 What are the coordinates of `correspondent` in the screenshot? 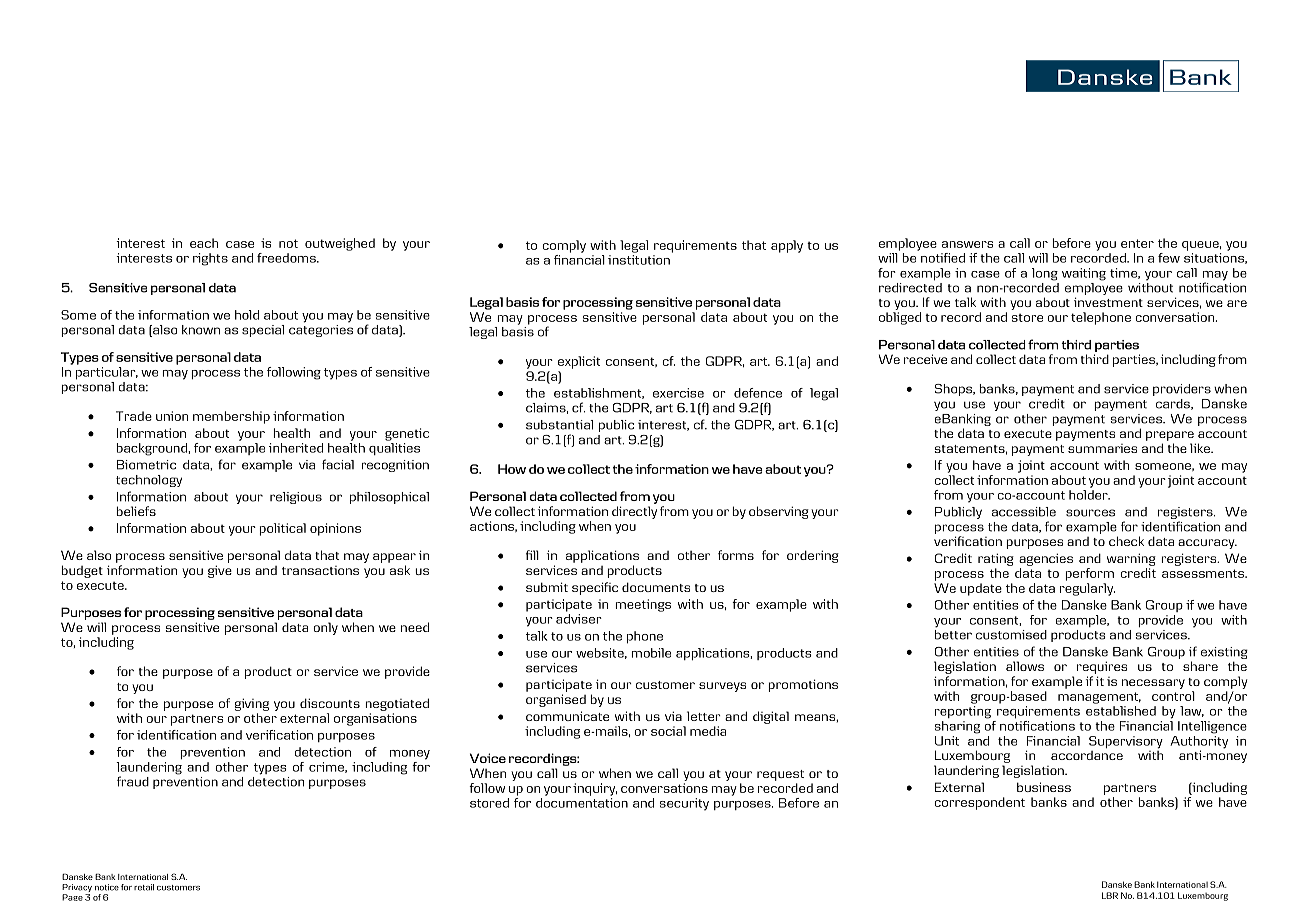 It's located at (979, 803).
